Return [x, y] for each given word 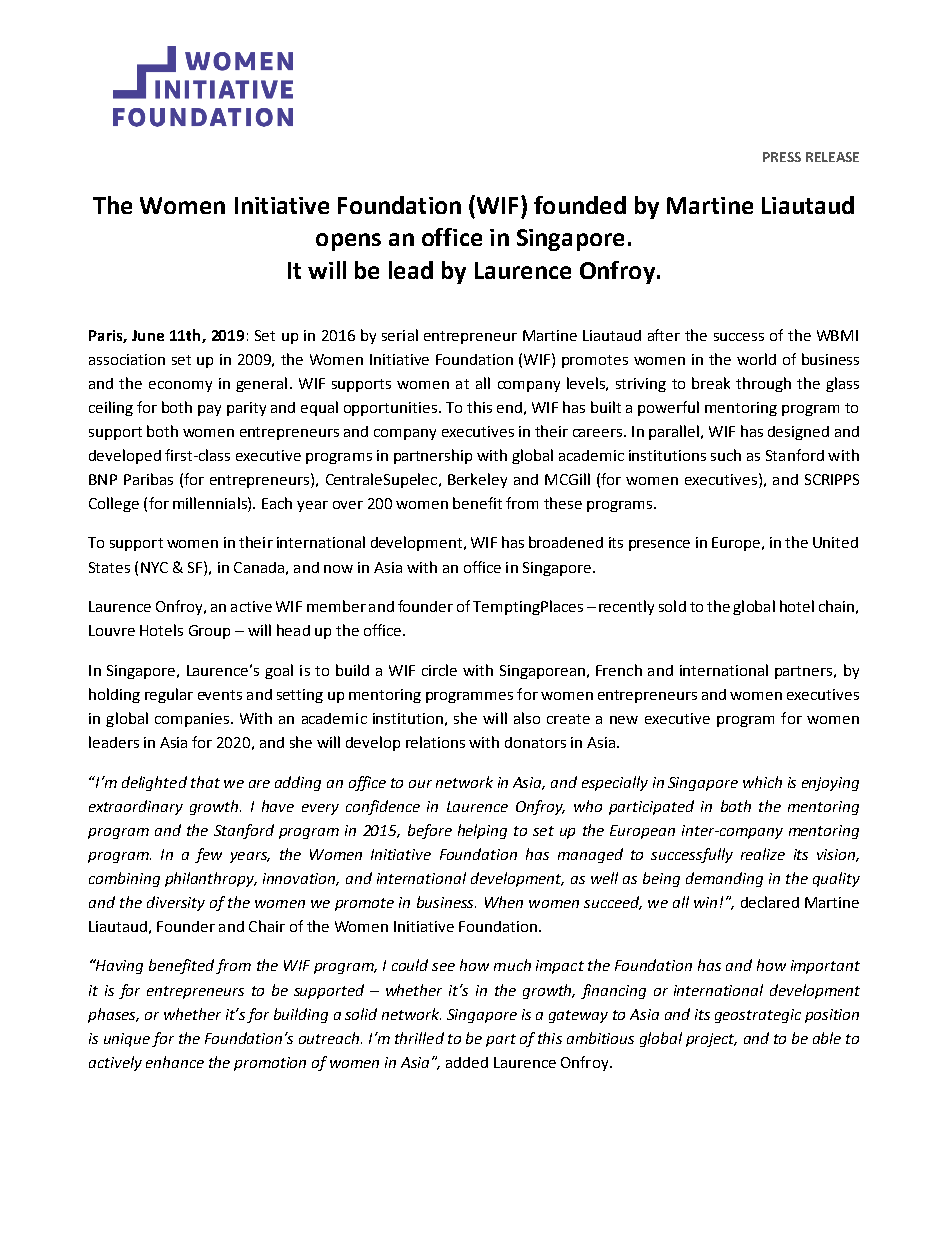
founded [580, 205]
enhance [175, 1062]
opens [348, 242]
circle [439, 670]
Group [209, 632]
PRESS [782, 157]
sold [672, 606]
